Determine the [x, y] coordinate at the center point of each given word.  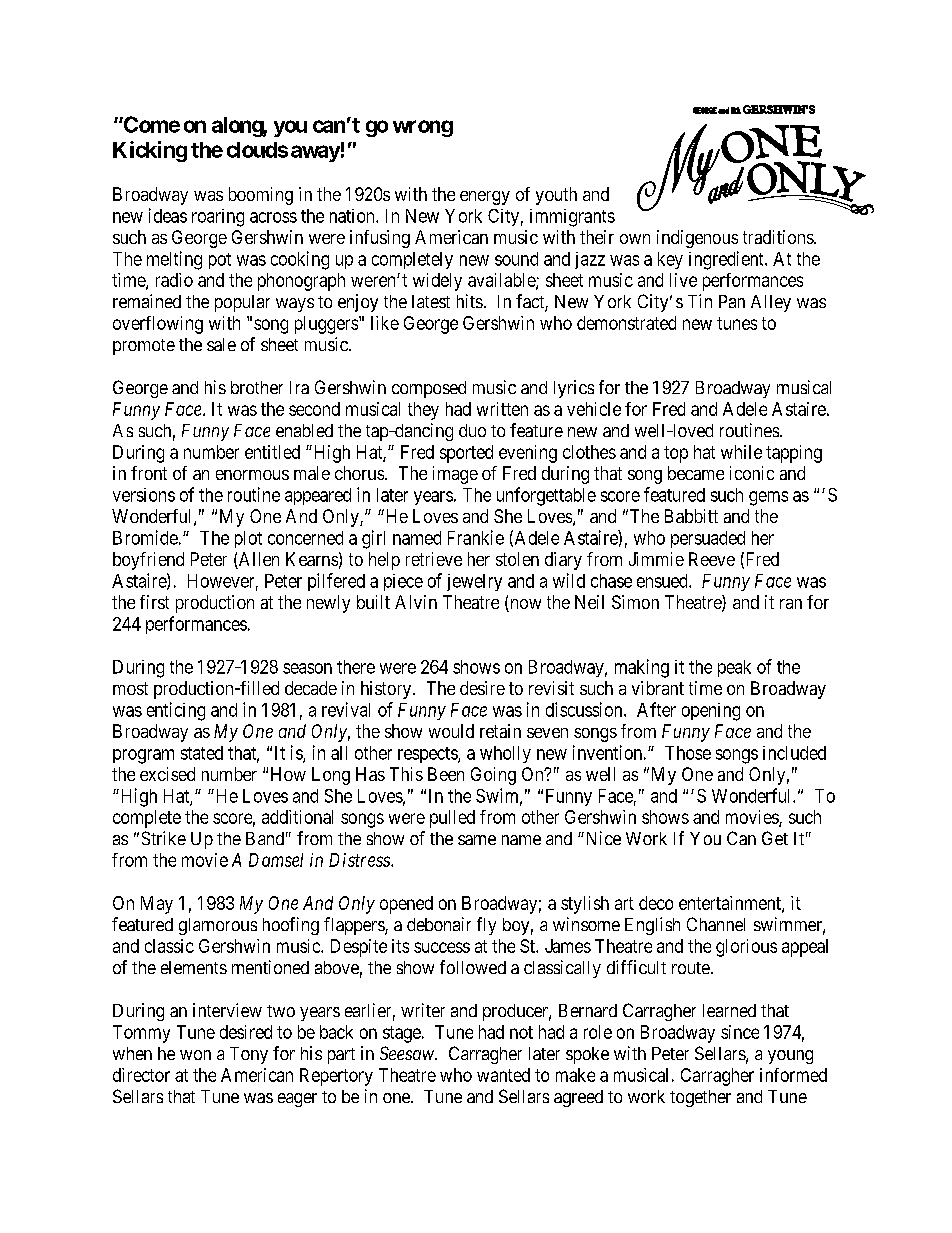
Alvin [416, 602]
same [477, 840]
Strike [164, 838]
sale [221, 344]
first [154, 602]
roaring [218, 218]
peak [734, 668]
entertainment [731, 904]
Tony [249, 1055]
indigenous [697, 239]
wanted [503, 1075]
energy [485, 198]
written [502, 409]
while [741, 452]
